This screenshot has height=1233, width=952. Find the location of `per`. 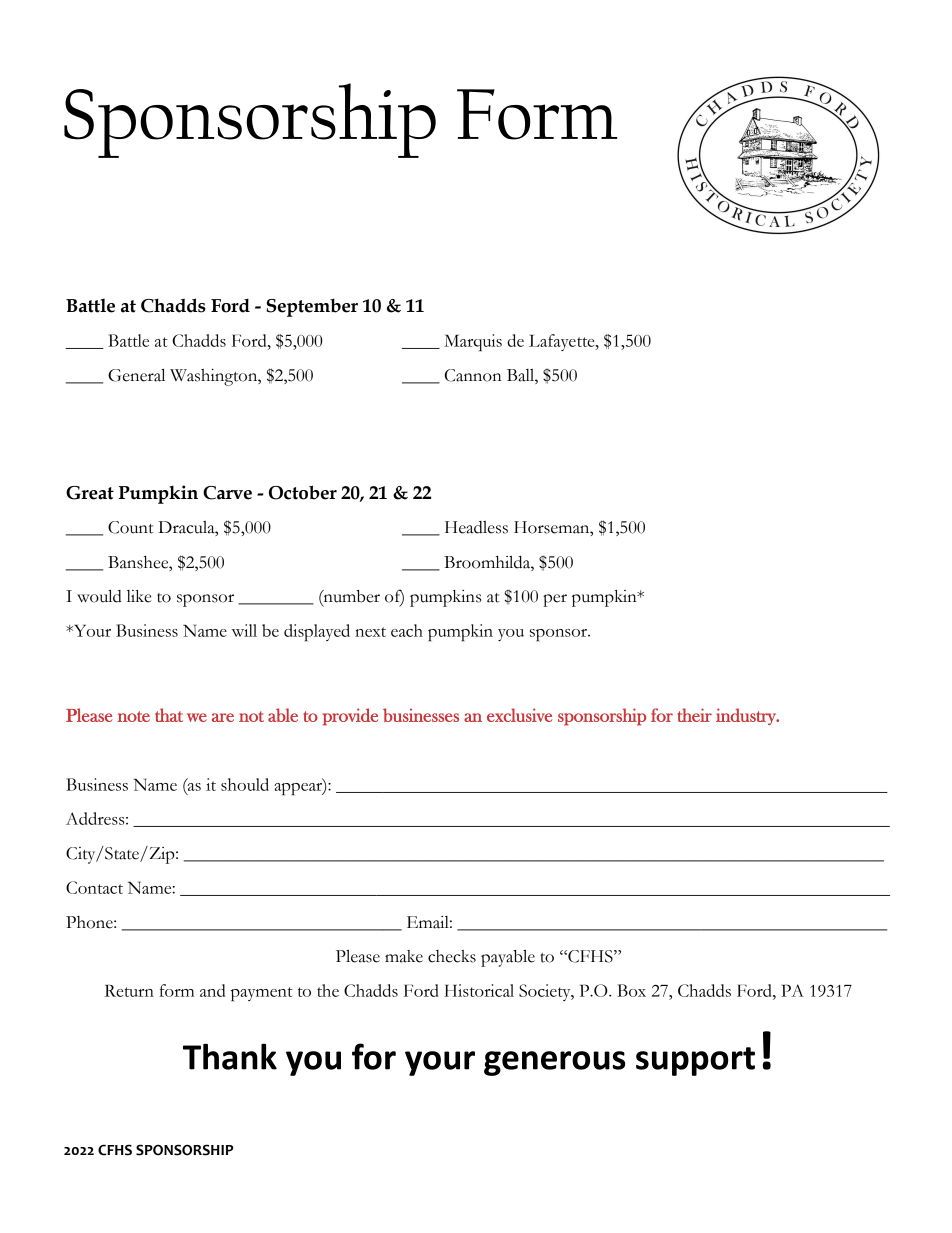

per is located at coordinates (555, 600).
